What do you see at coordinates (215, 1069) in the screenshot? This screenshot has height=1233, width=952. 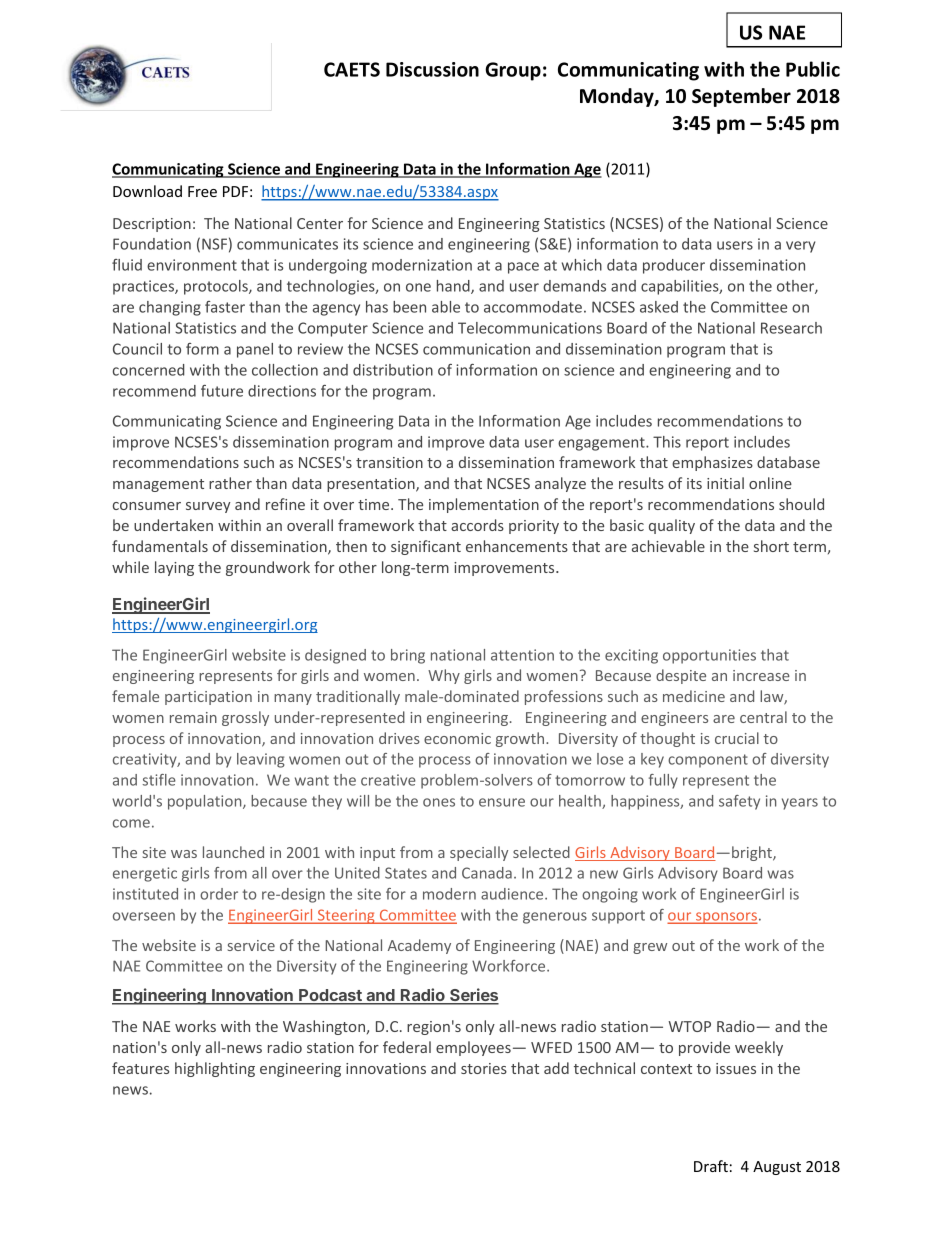 I see `highlighting` at bounding box center [215, 1069].
